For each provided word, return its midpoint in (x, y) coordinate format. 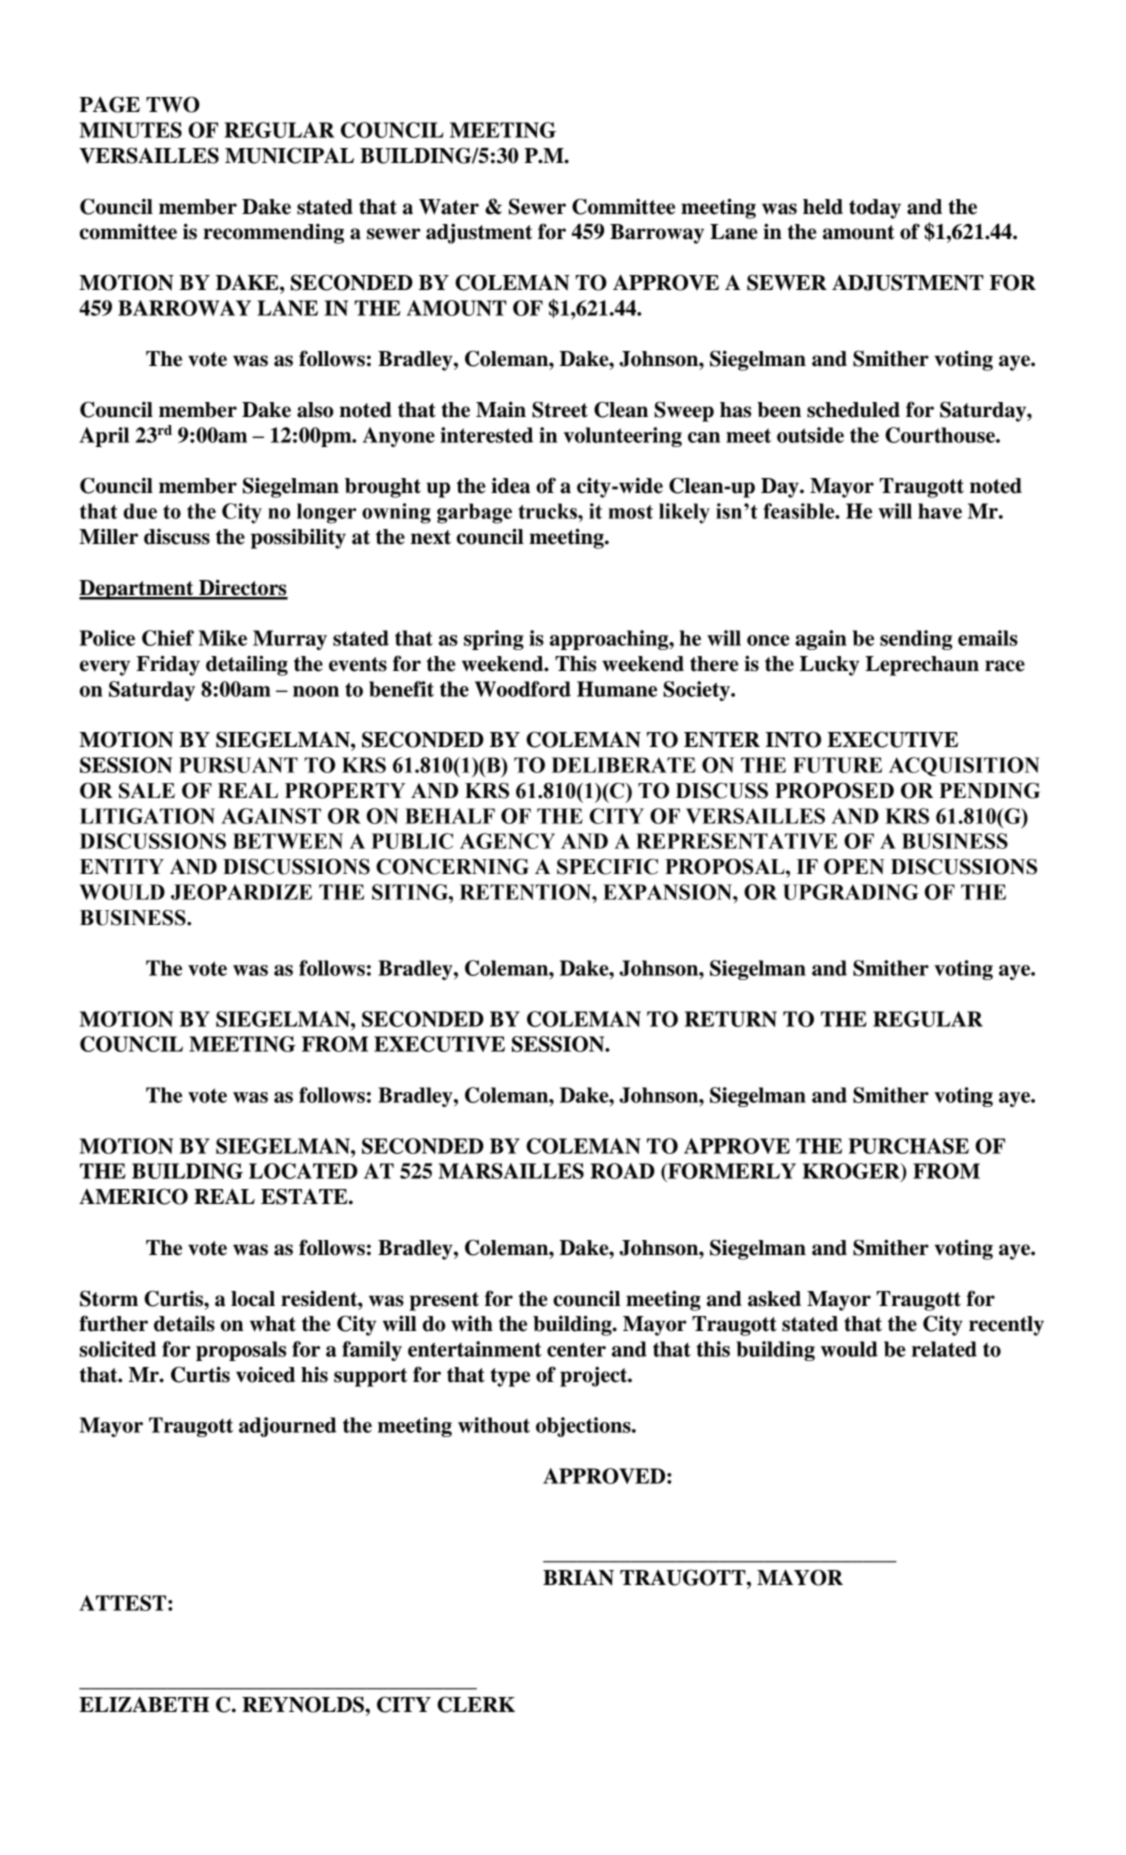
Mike (223, 638)
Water (449, 207)
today (875, 209)
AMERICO (133, 1196)
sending (916, 640)
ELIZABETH (144, 1704)
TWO (173, 104)
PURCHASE (909, 1146)
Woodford (523, 689)
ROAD (622, 1171)
